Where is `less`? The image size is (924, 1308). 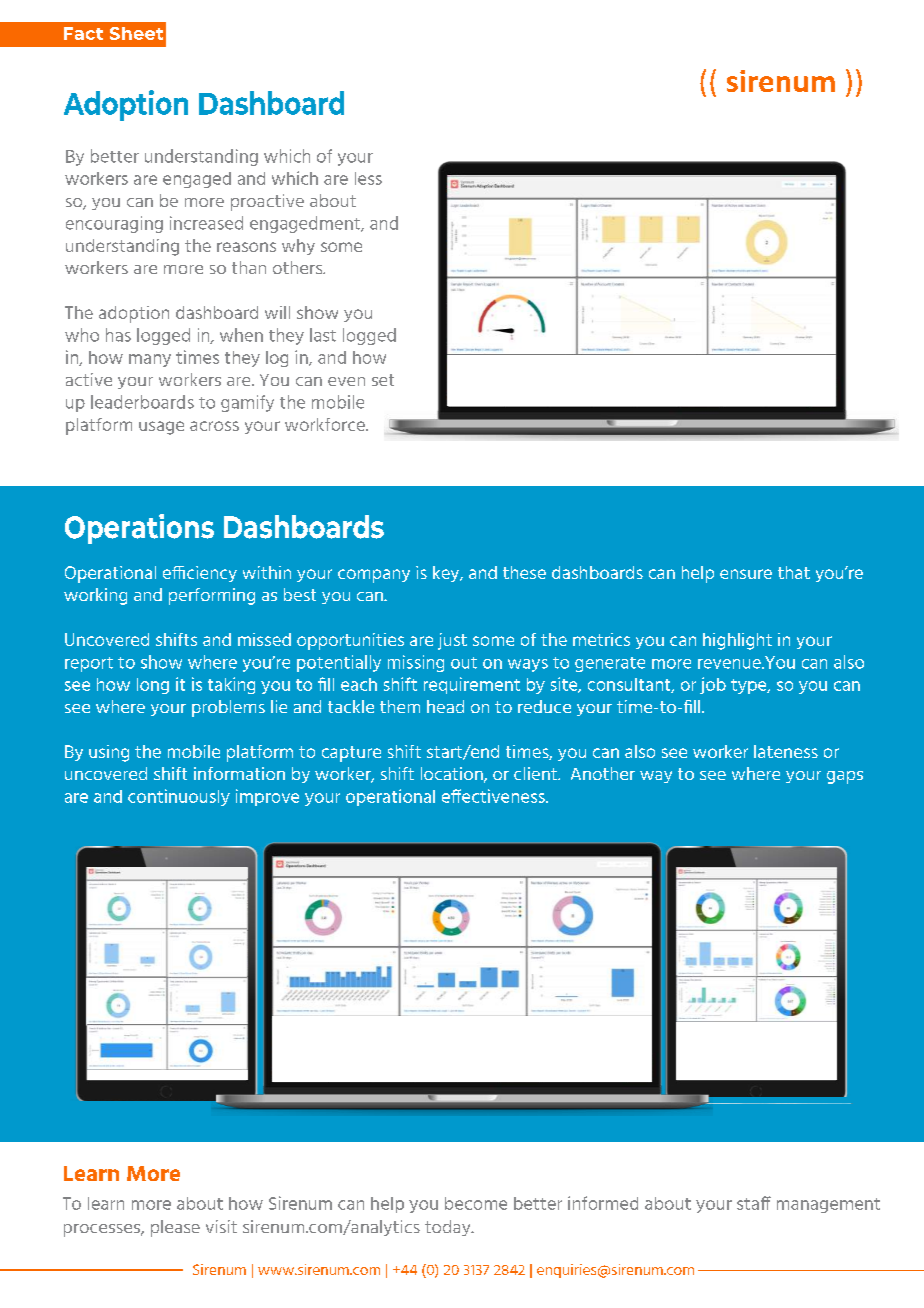 less is located at coordinates (368, 178).
